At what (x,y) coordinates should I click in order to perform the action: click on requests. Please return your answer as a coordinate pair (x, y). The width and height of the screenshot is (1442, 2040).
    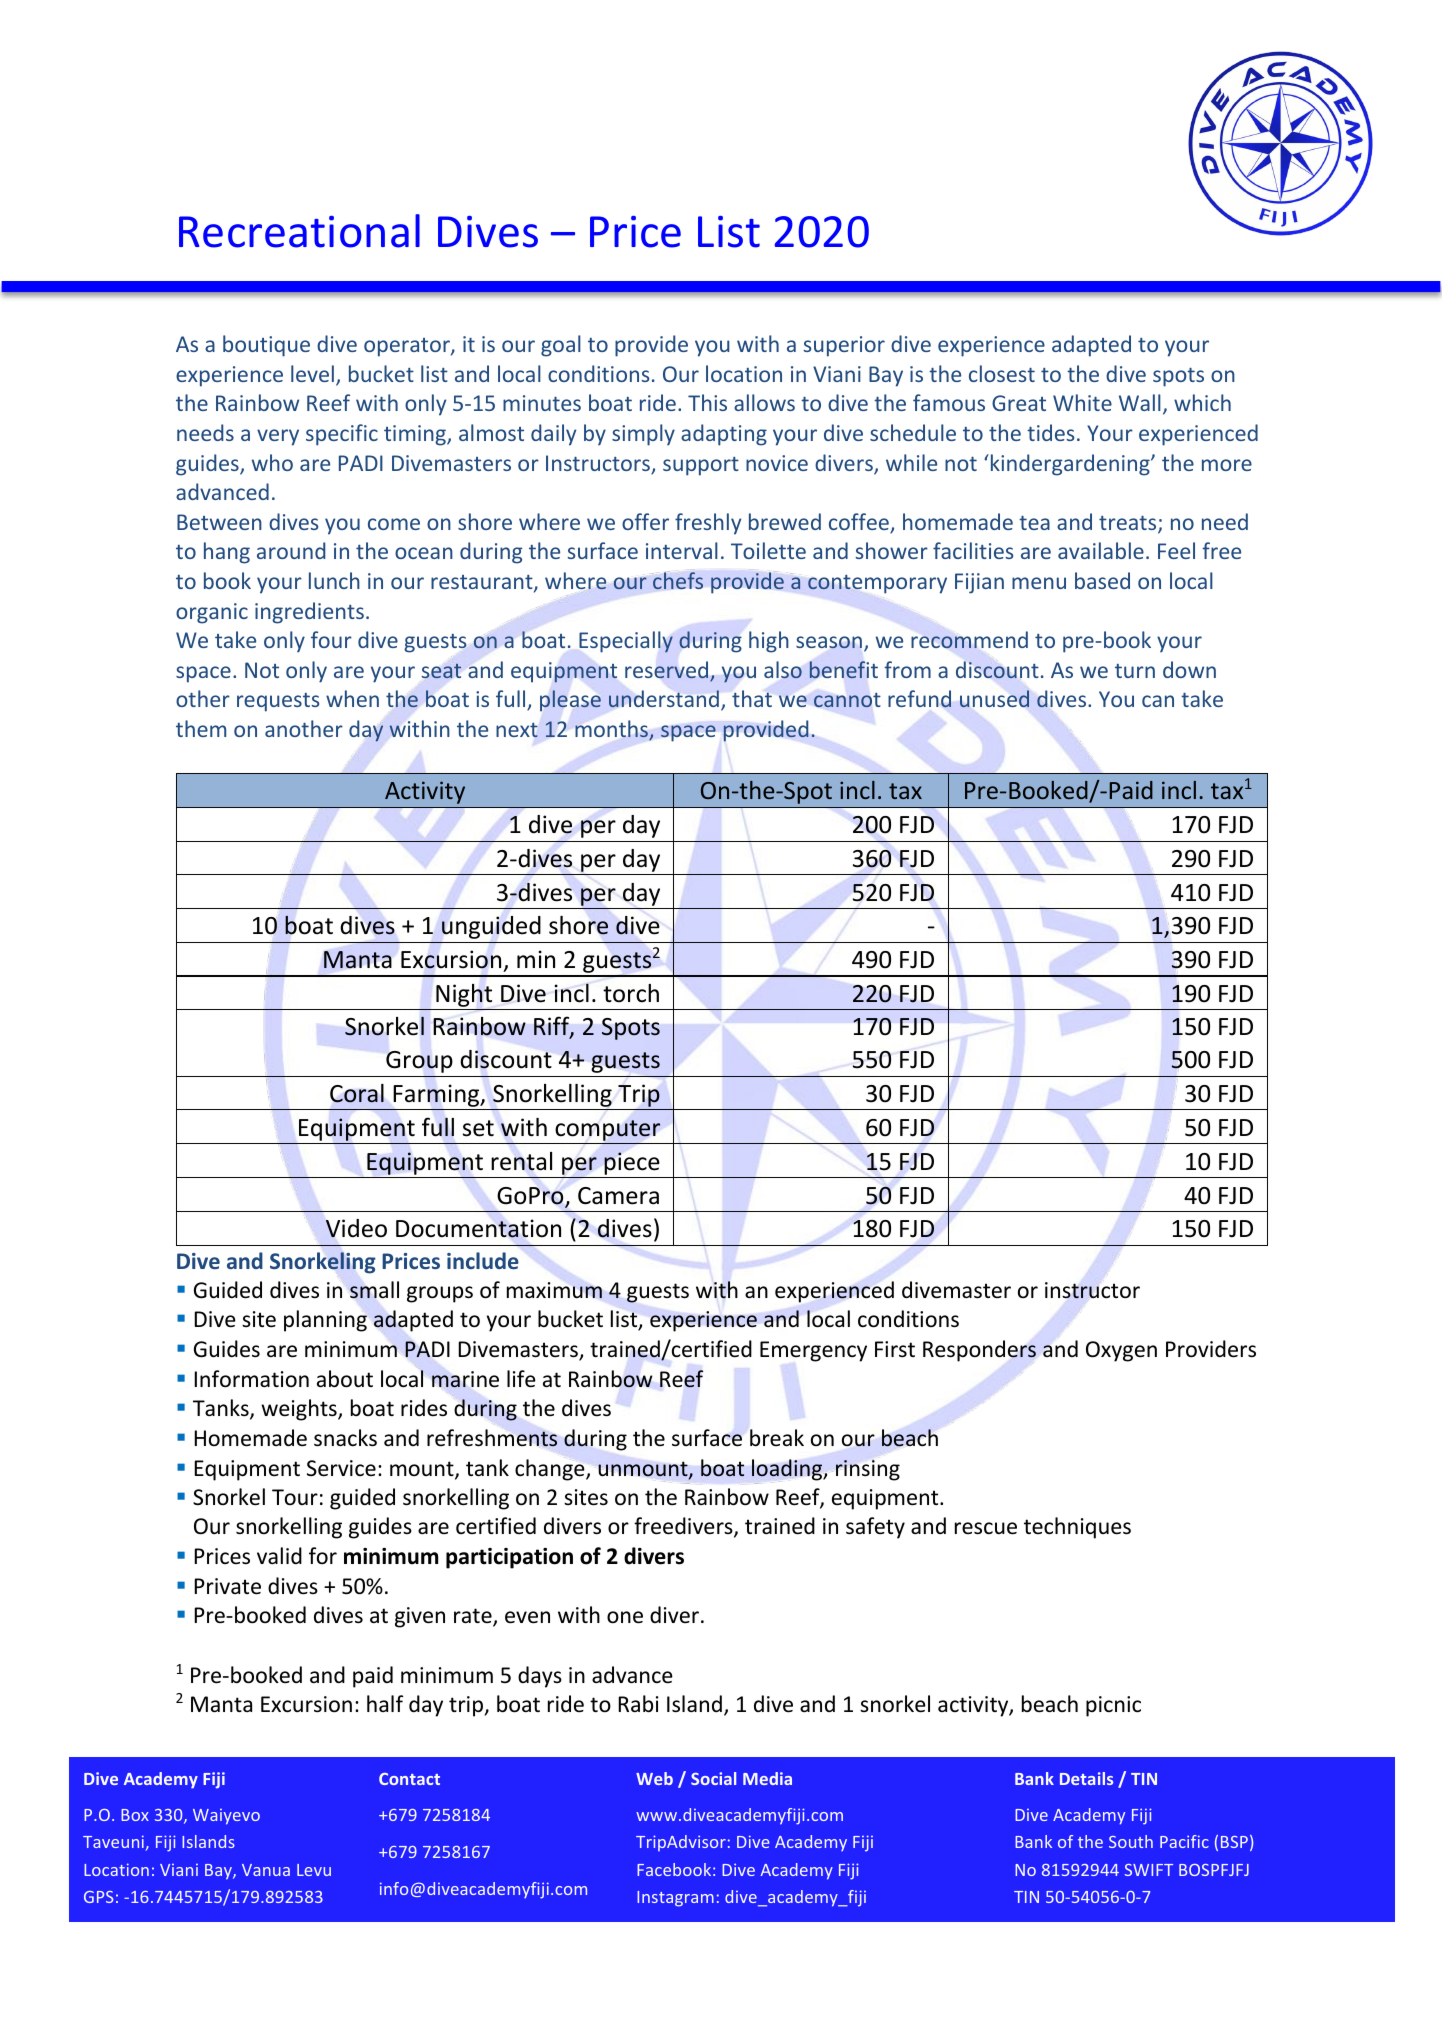
    Looking at the image, I should click on (278, 702).
